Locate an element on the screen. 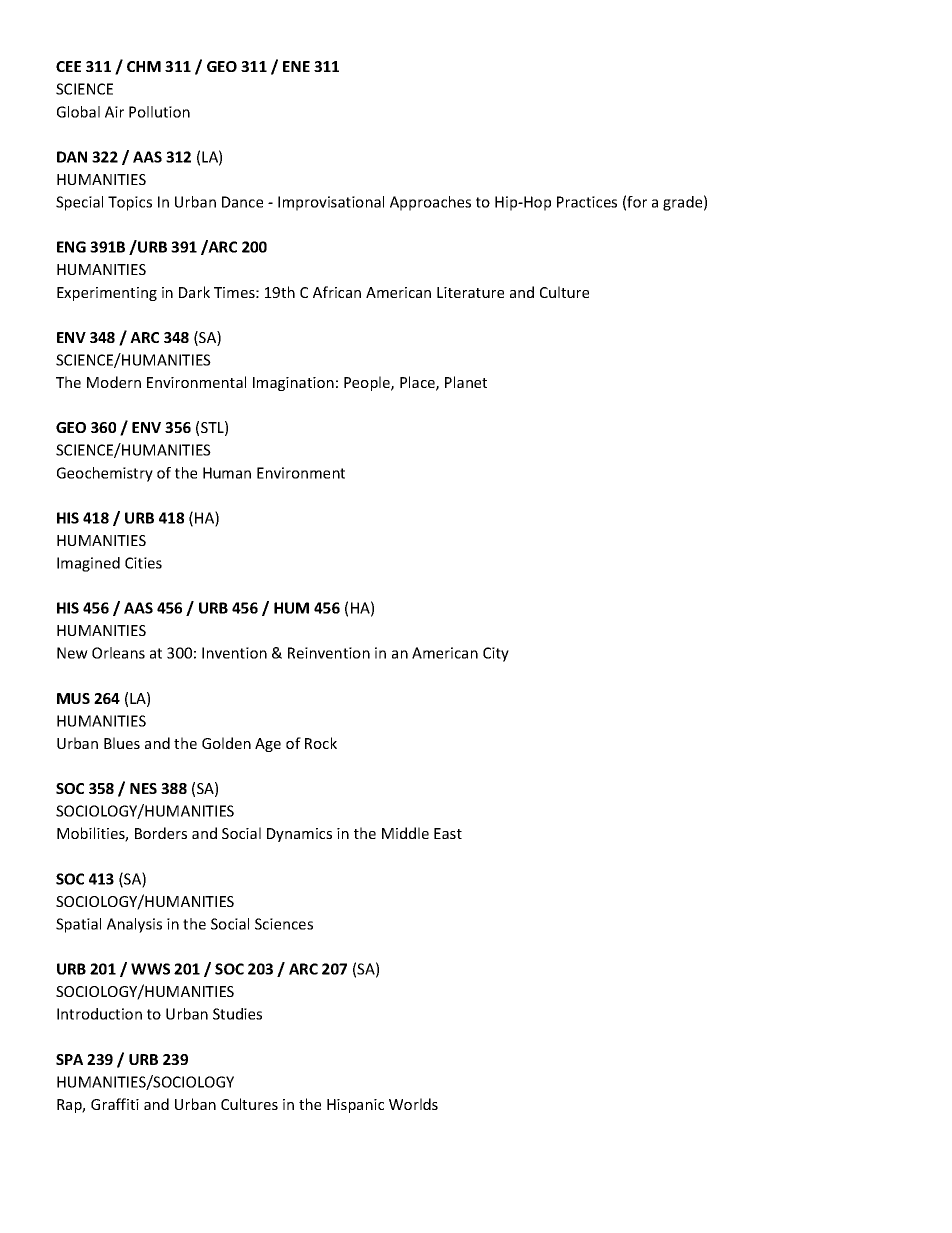 The width and height of the screenshot is (952, 1233). ENE is located at coordinates (296, 66).
